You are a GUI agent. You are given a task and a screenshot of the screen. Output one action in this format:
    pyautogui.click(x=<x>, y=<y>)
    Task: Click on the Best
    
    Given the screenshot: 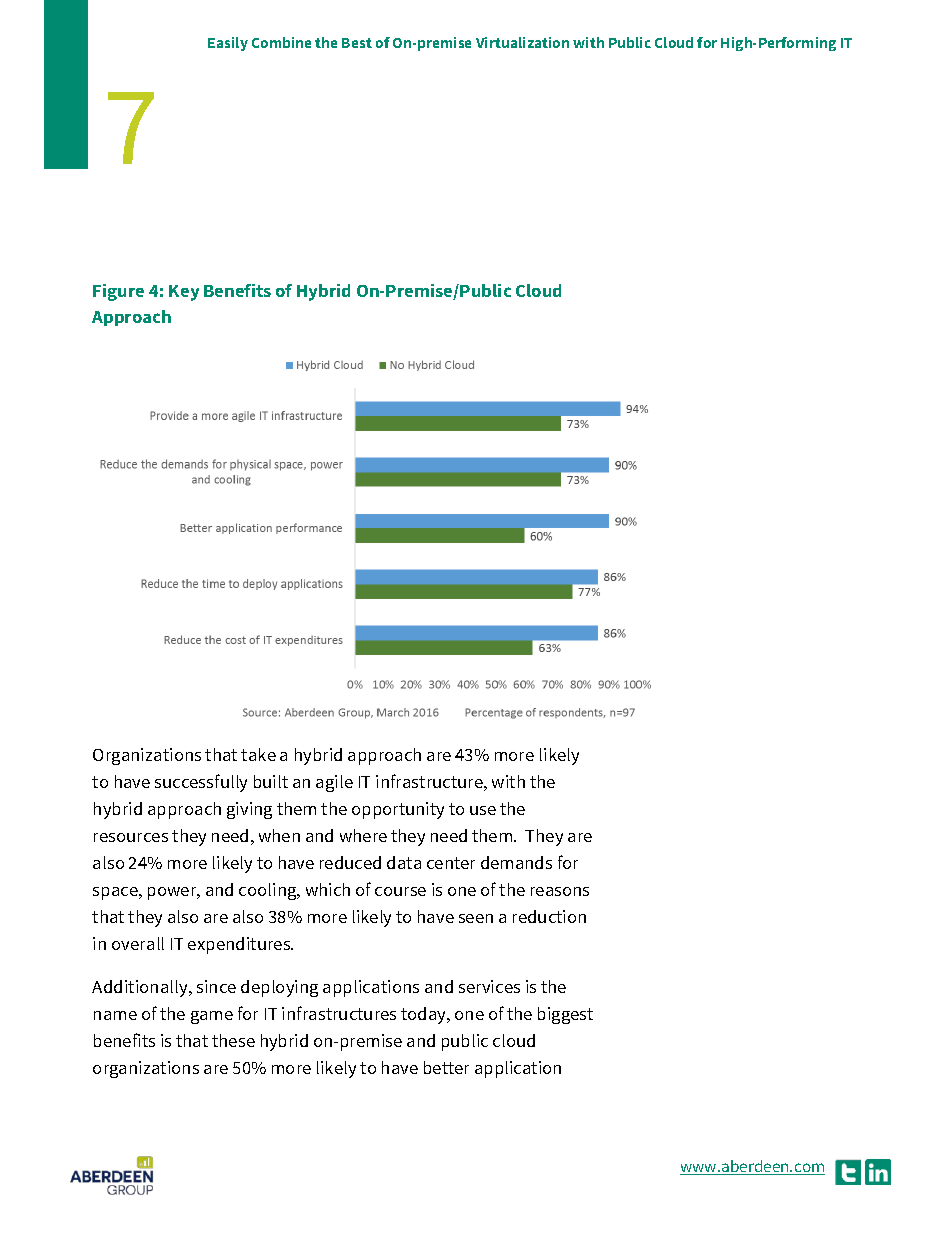 What is the action you would take?
    pyautogui.click(x=357, y=43)
